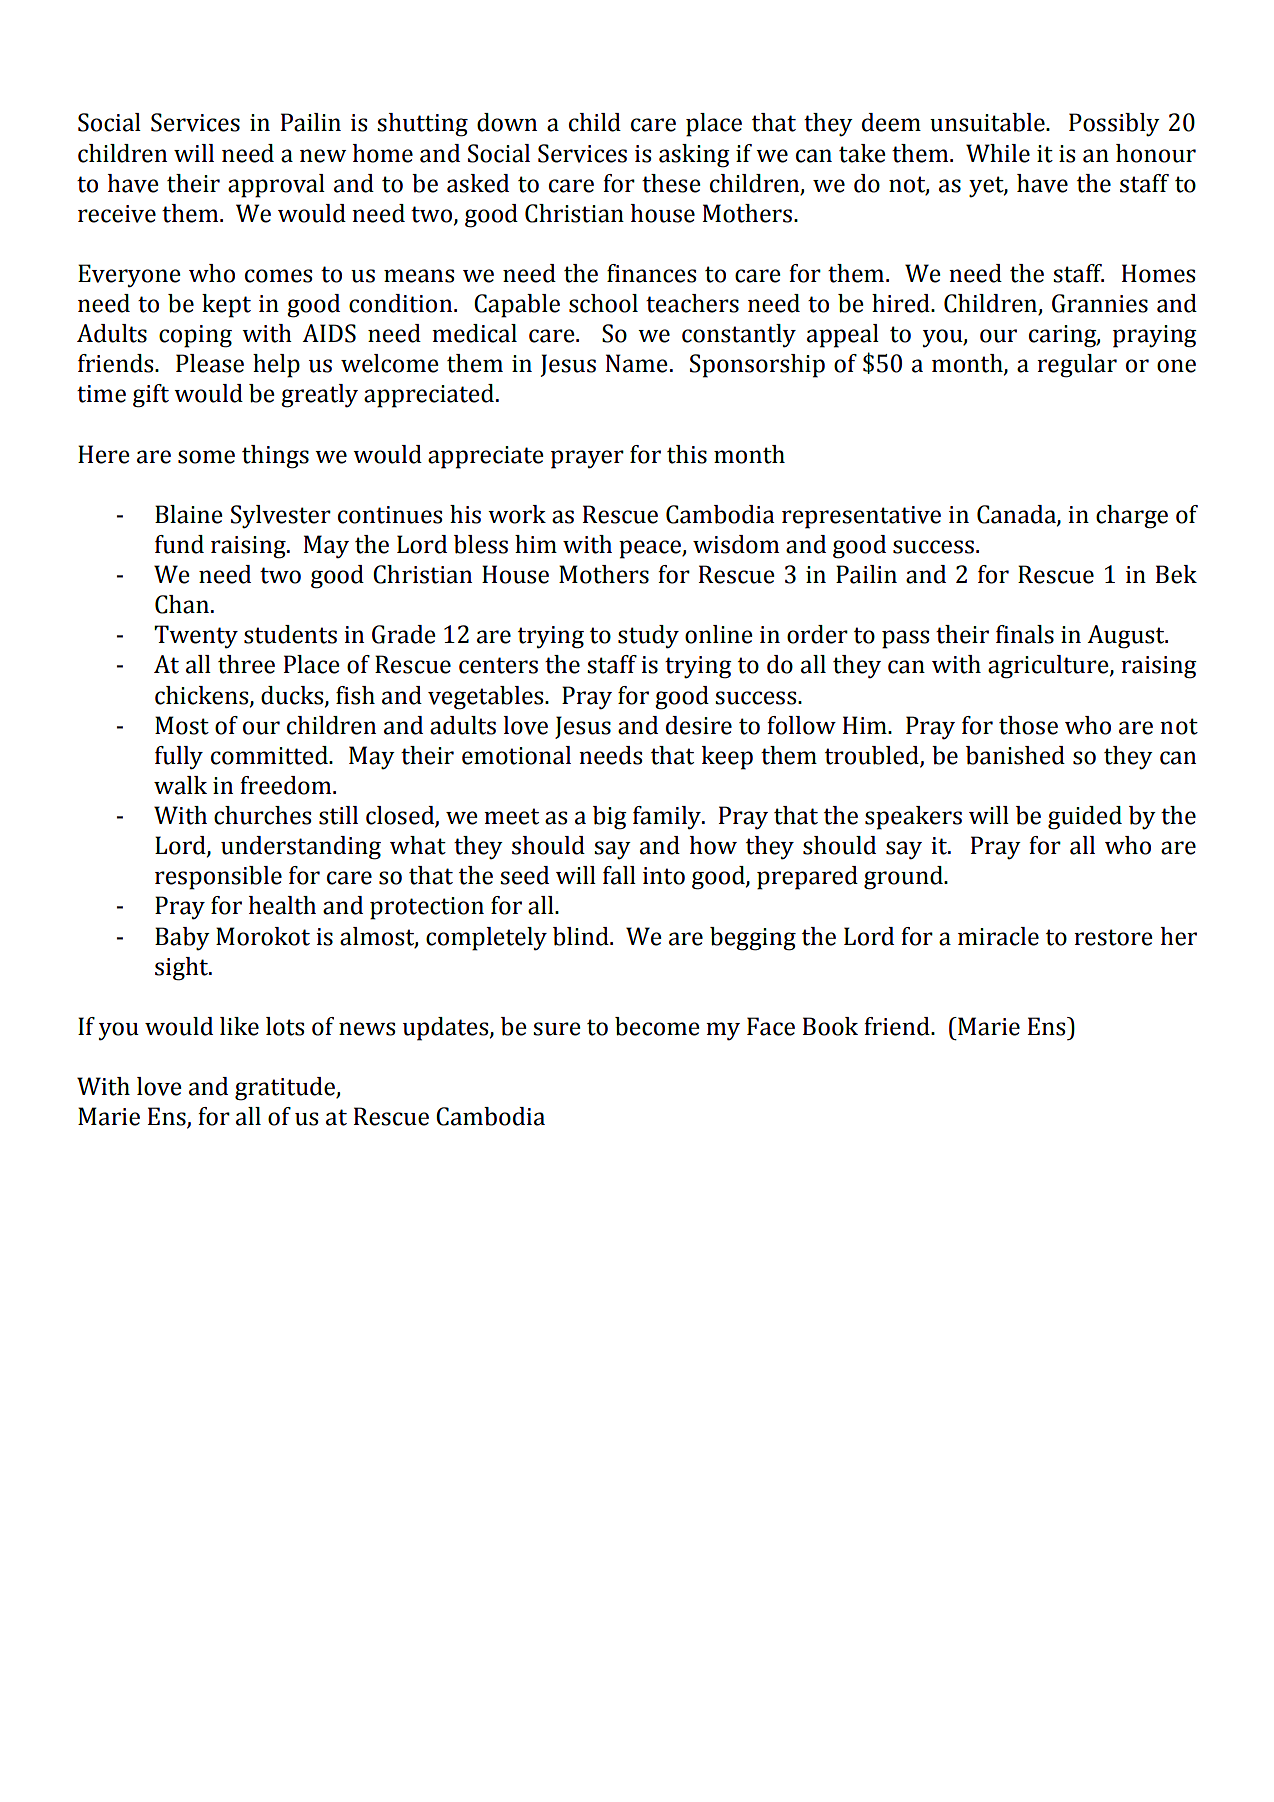 This image has height=1802, width=1274. I want to click on While, so click(998, 153).
